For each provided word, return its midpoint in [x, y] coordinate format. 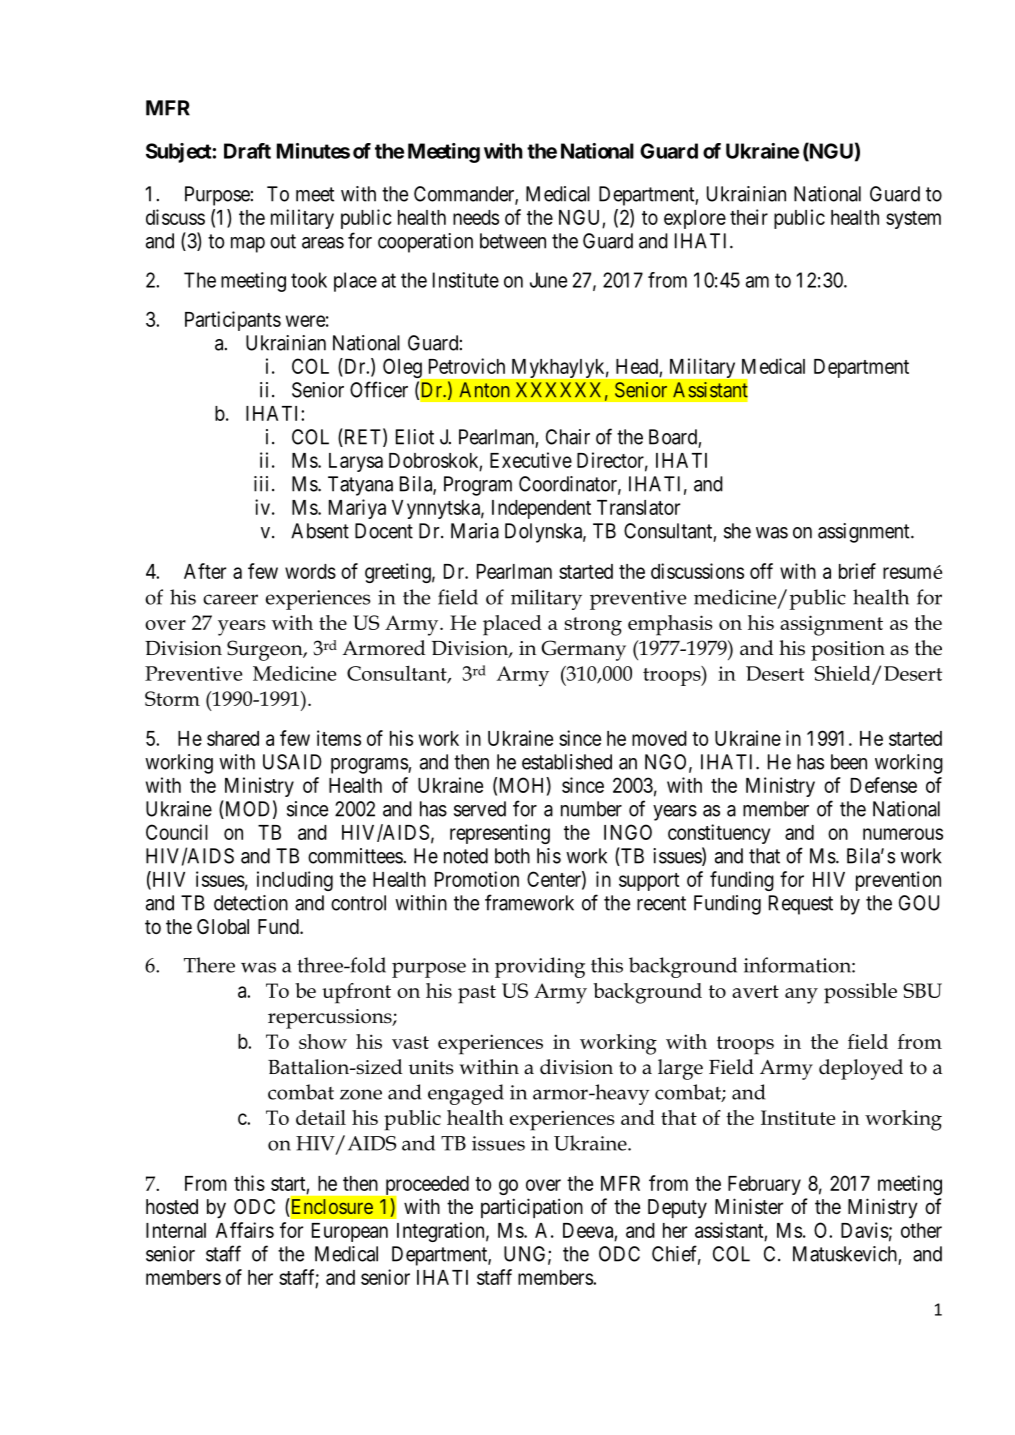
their [749, 217]
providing [540, 967]
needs [476, 217]
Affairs [245, 1230]
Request [801, 905]
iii [261, 484]
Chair [568, 437]
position [848, 651]
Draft [247, 151]
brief [857, 571]
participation [532, 1208]
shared [233, 738]
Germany [583, 650]
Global [223, 927]
